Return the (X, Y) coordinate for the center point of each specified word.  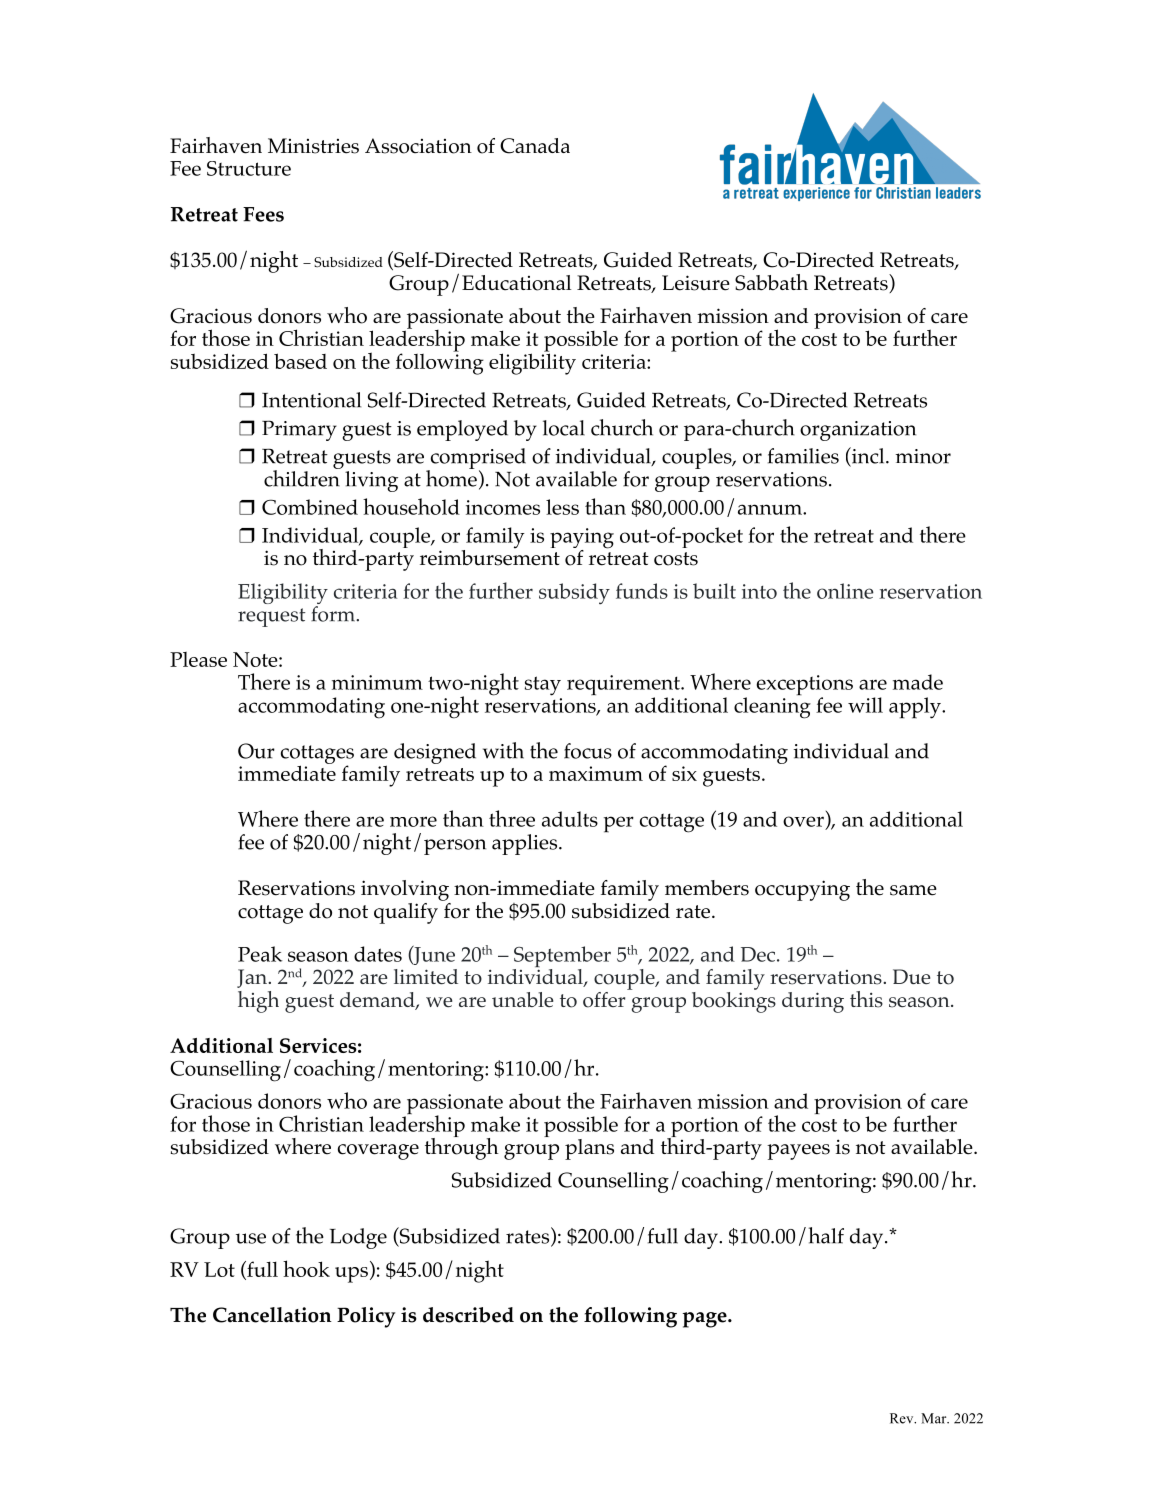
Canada (535, 146)
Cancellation (272, 1315)
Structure (249, 168)
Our (256, 751)
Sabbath (771, 282)
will (865, 705)
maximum (596, 773)
